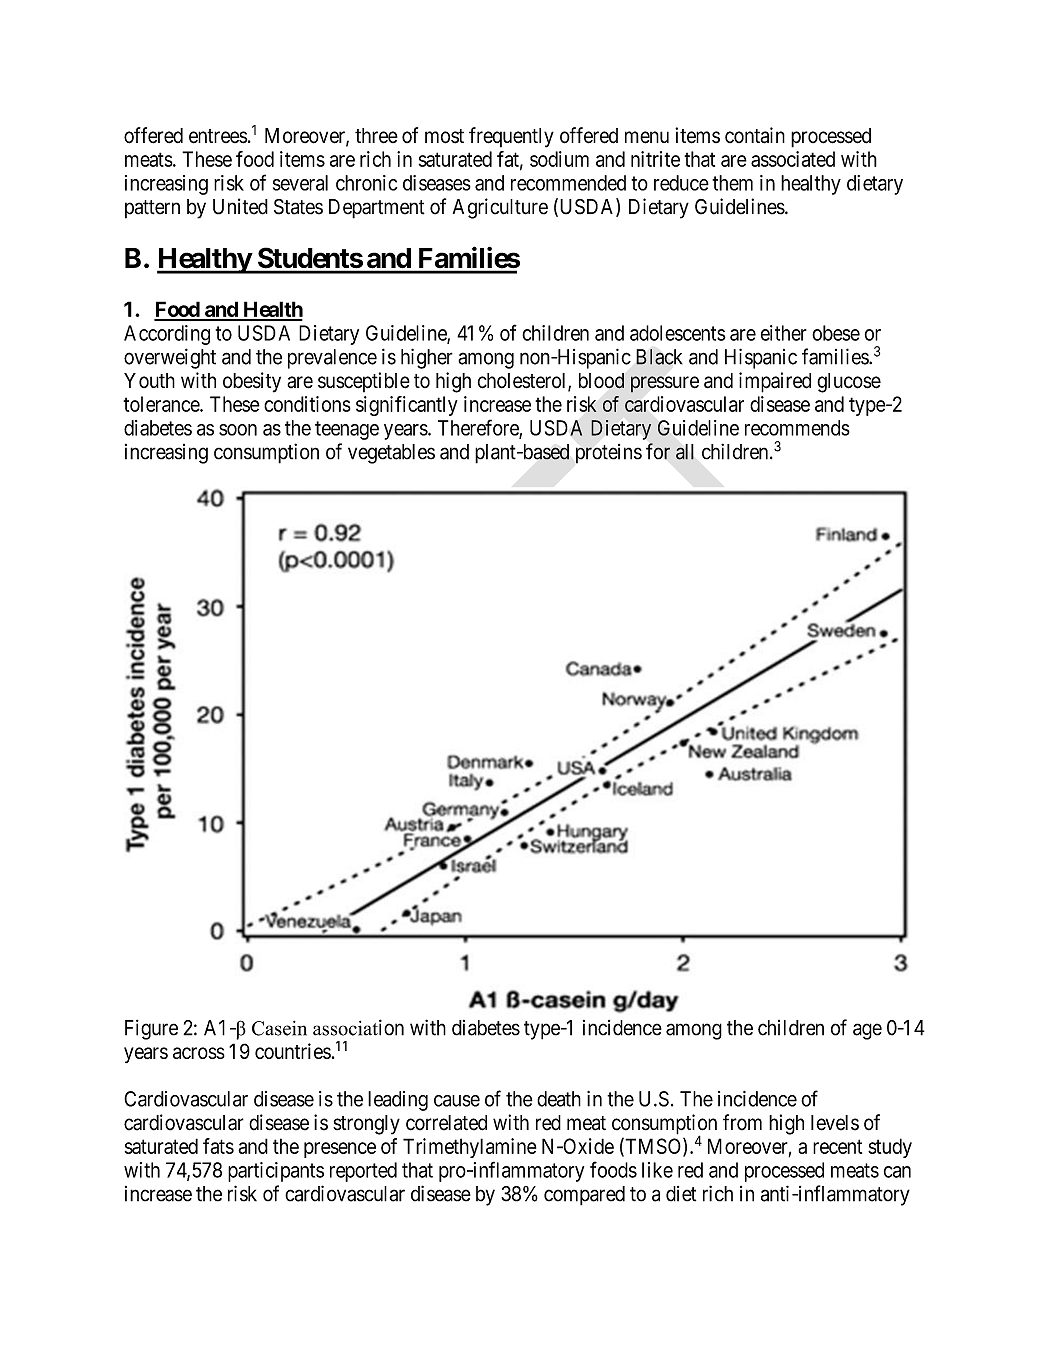  What do you see at coordinates (479, 428) in the screenshot?
I see `Therefore` at bounding box center [479, 428].
